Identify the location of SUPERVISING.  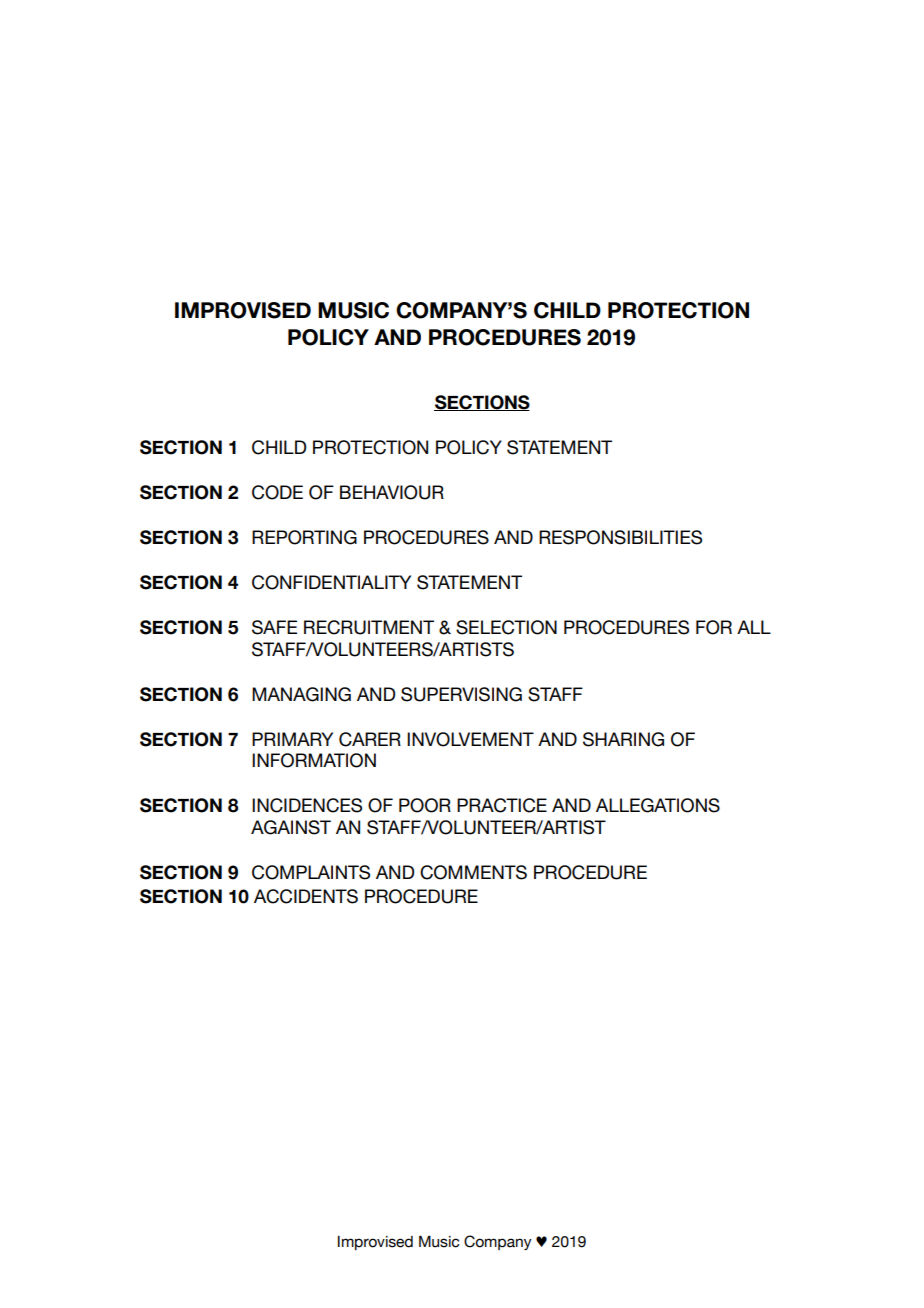
(461, 694).
